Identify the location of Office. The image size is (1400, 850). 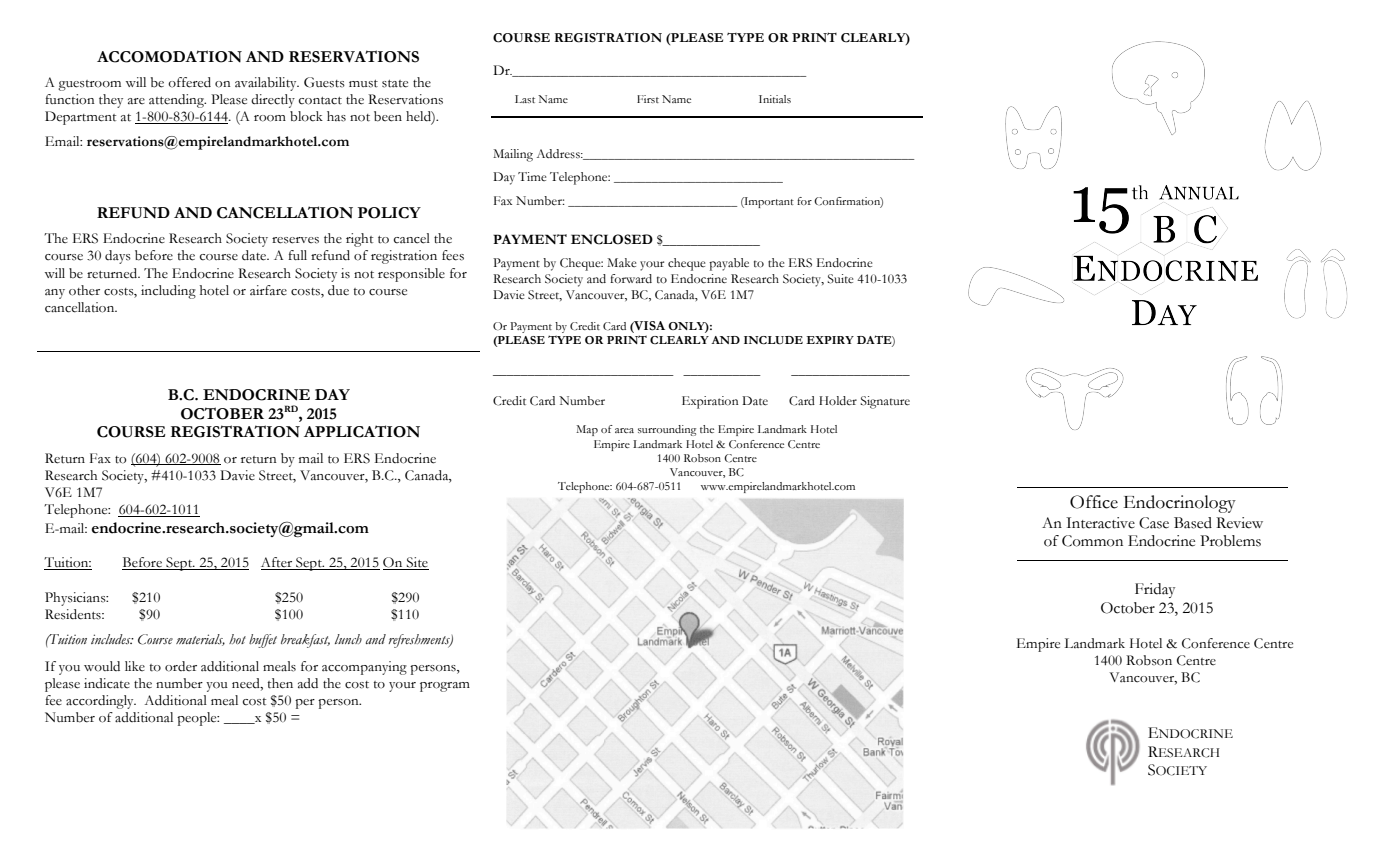
(1094, 502).
